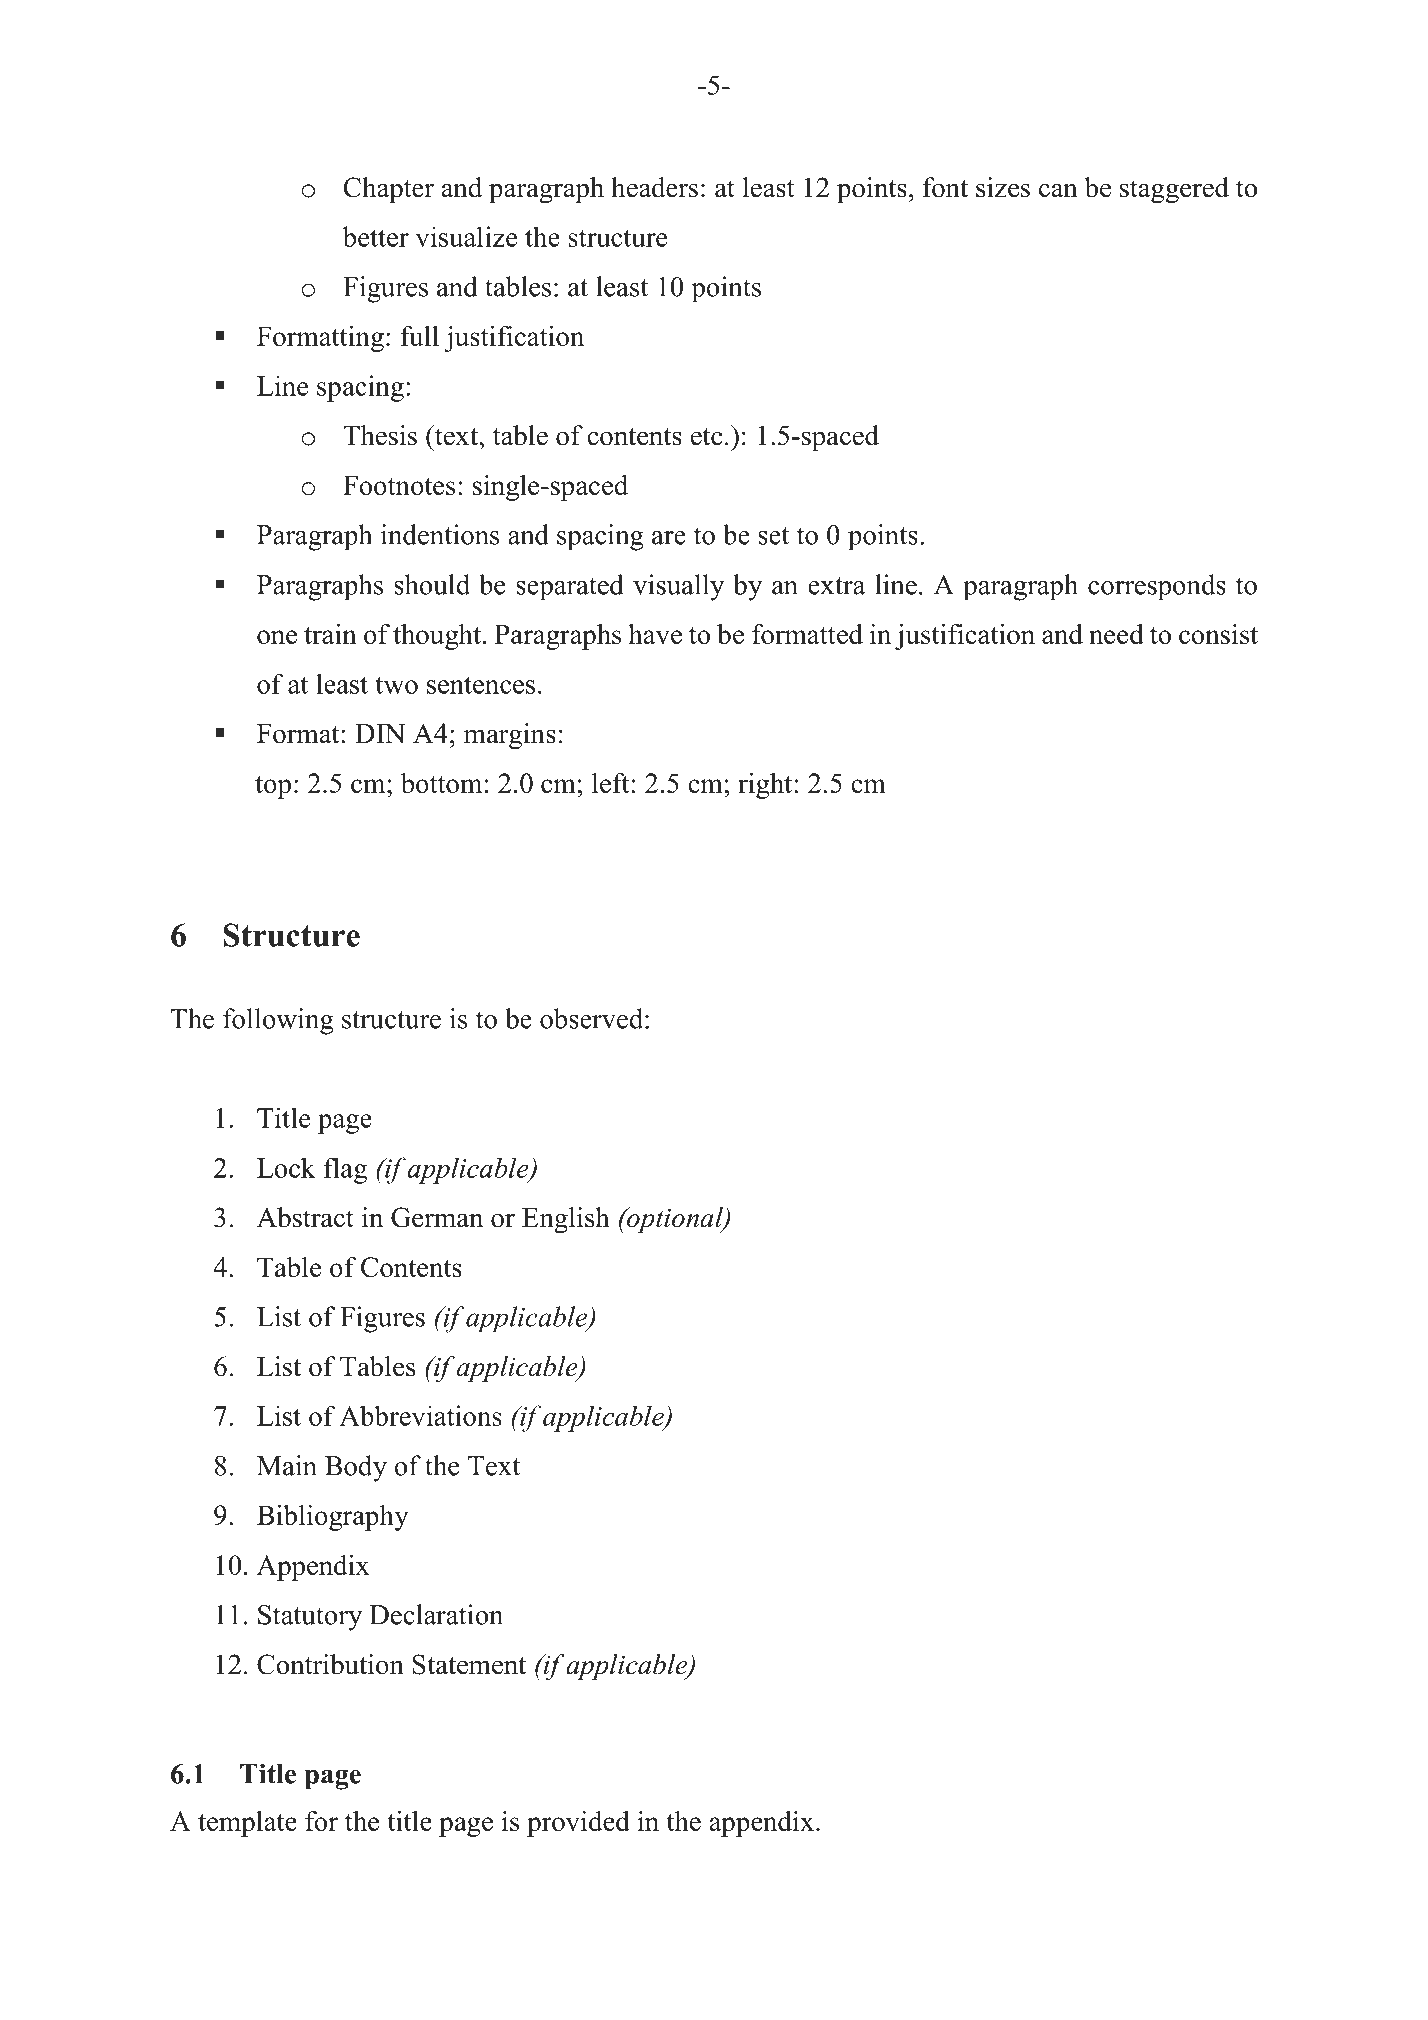 This image has height=2020, width=1428. I want to click on can, so click(1058, 190).
